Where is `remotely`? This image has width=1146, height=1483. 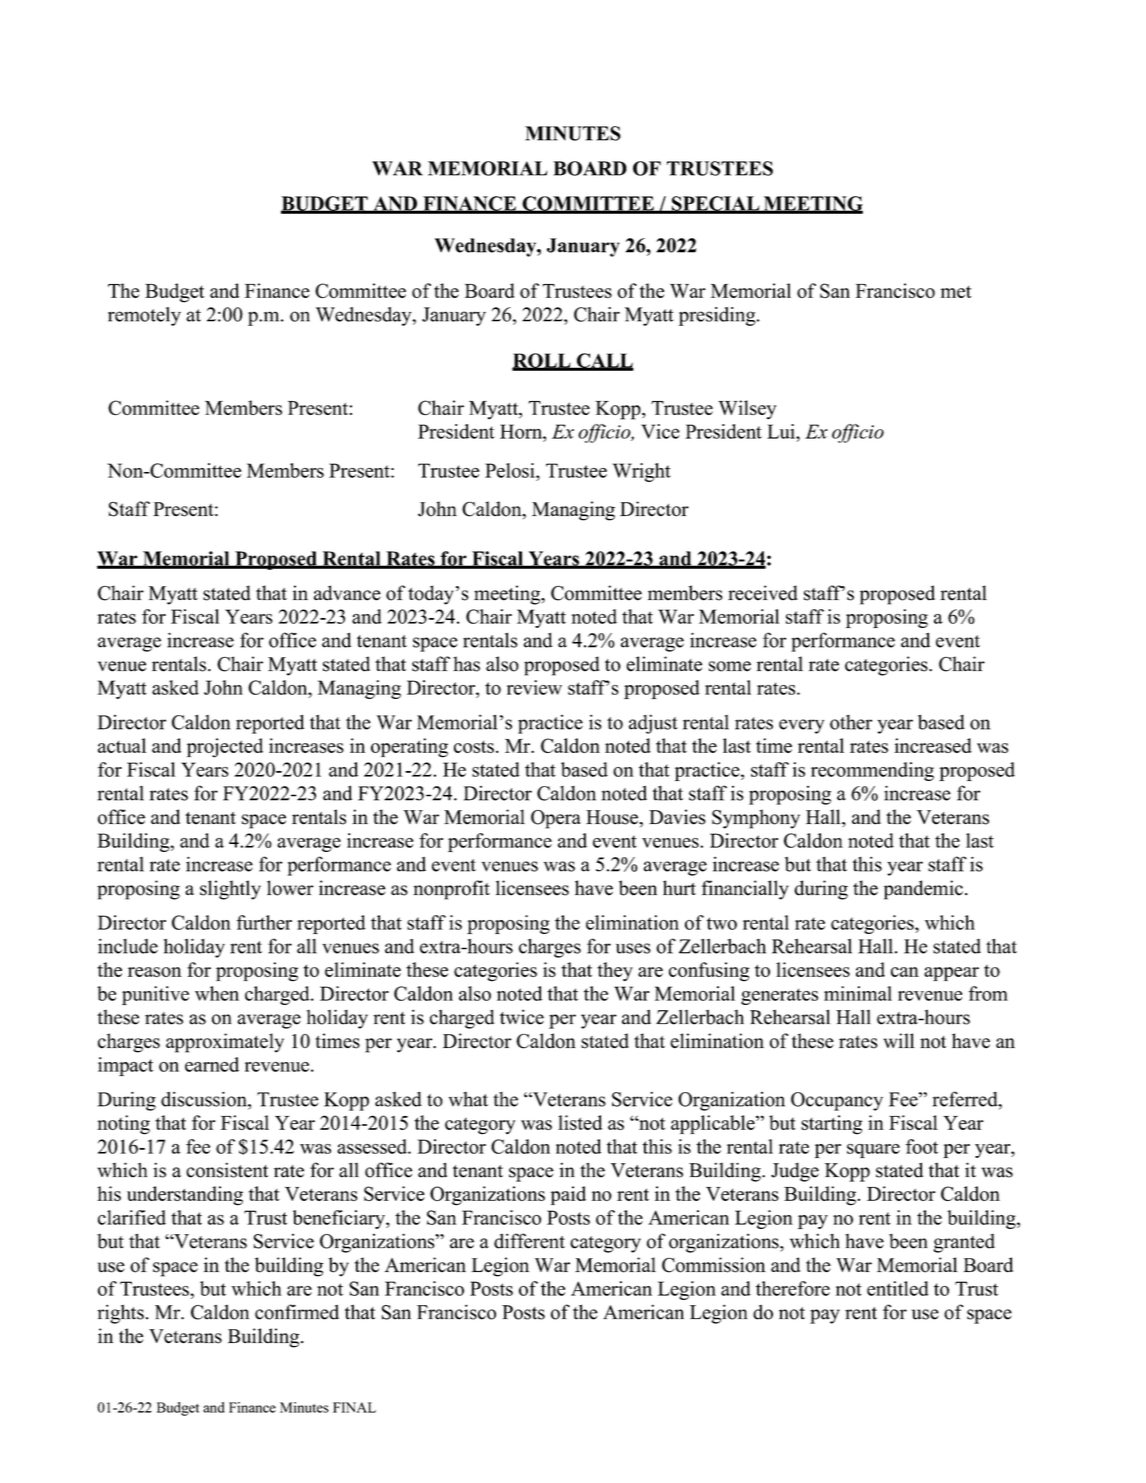
remotely is located at coordinates (144, 316).
